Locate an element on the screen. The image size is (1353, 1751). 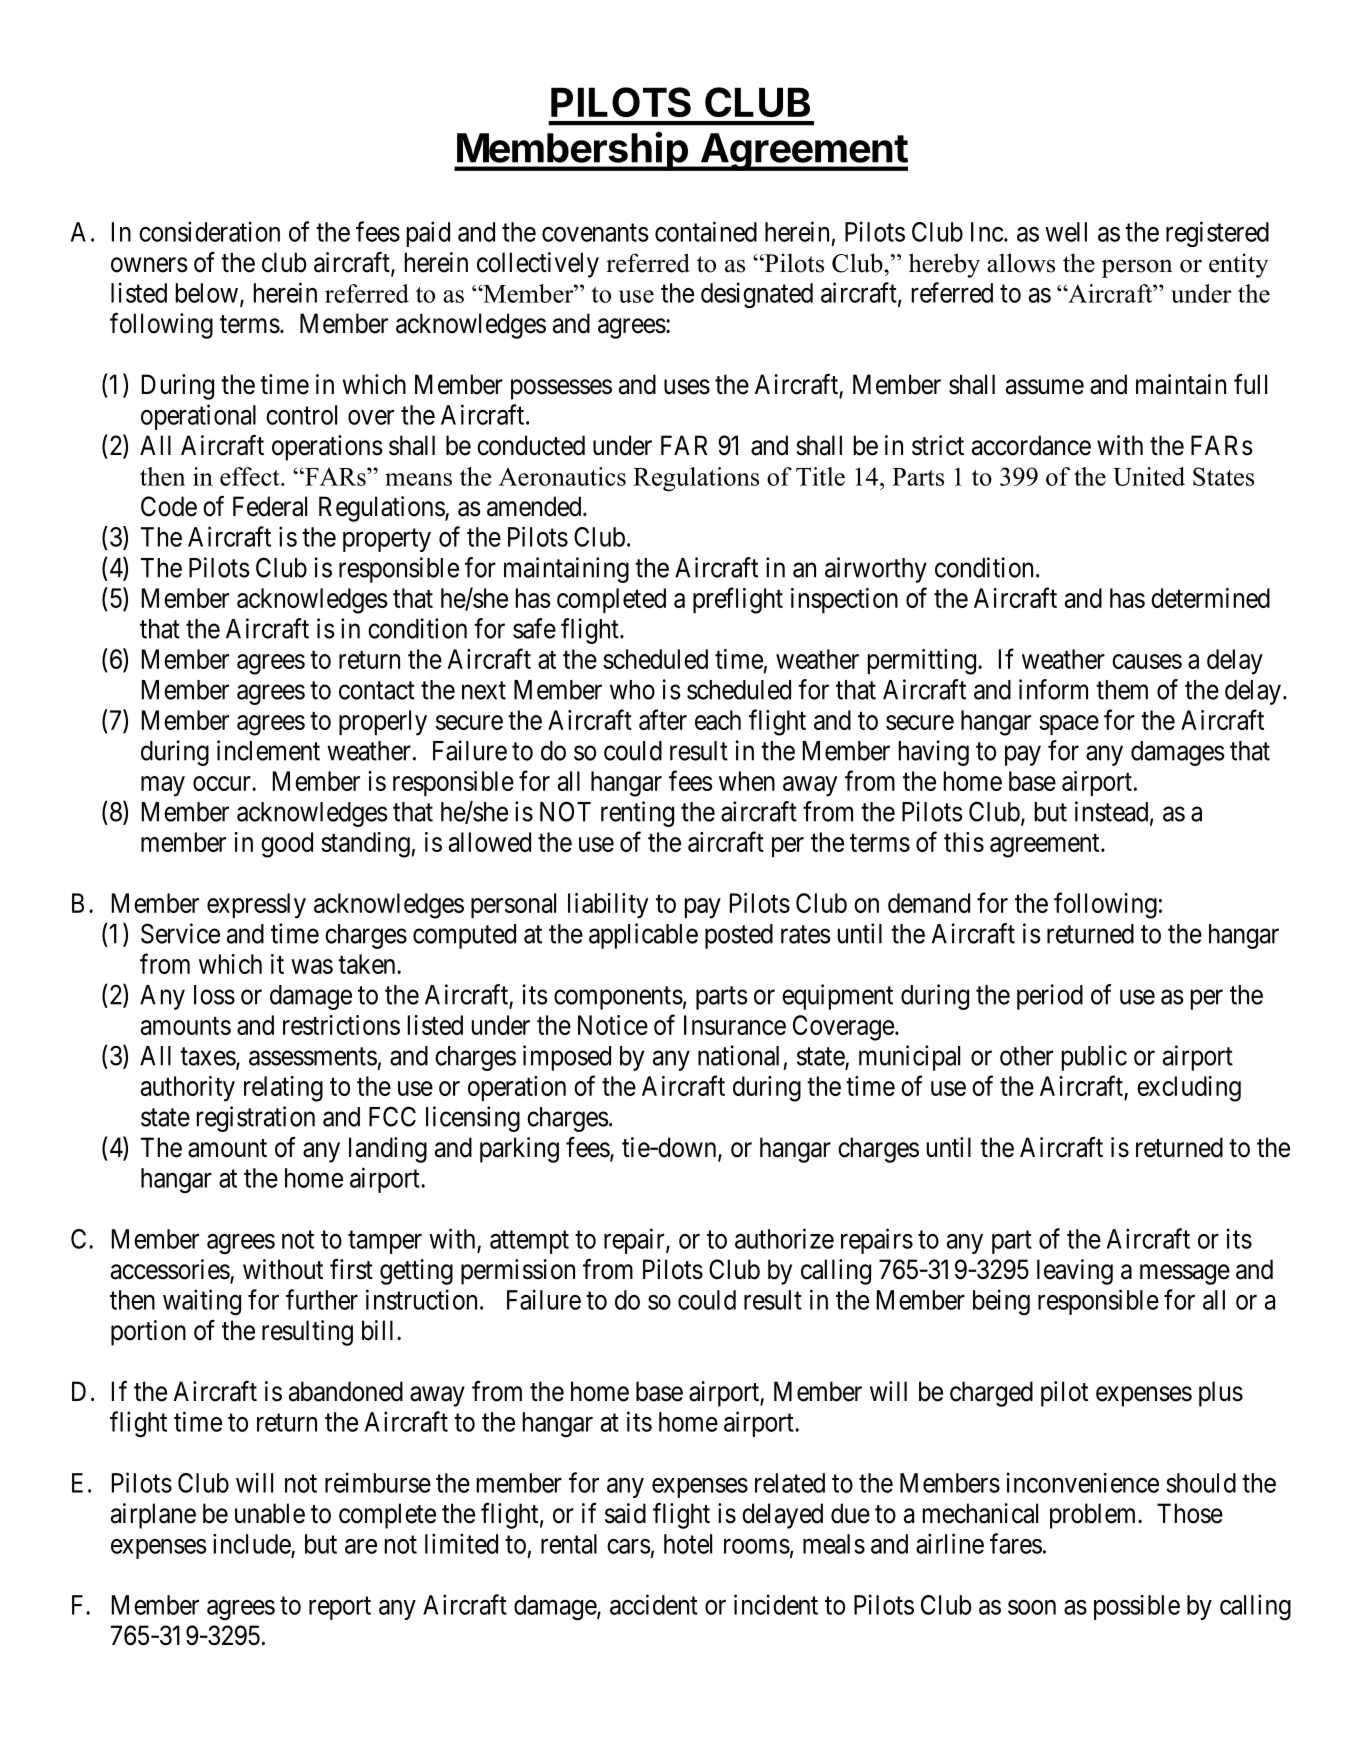
below is located at coordinates (207, 293).
